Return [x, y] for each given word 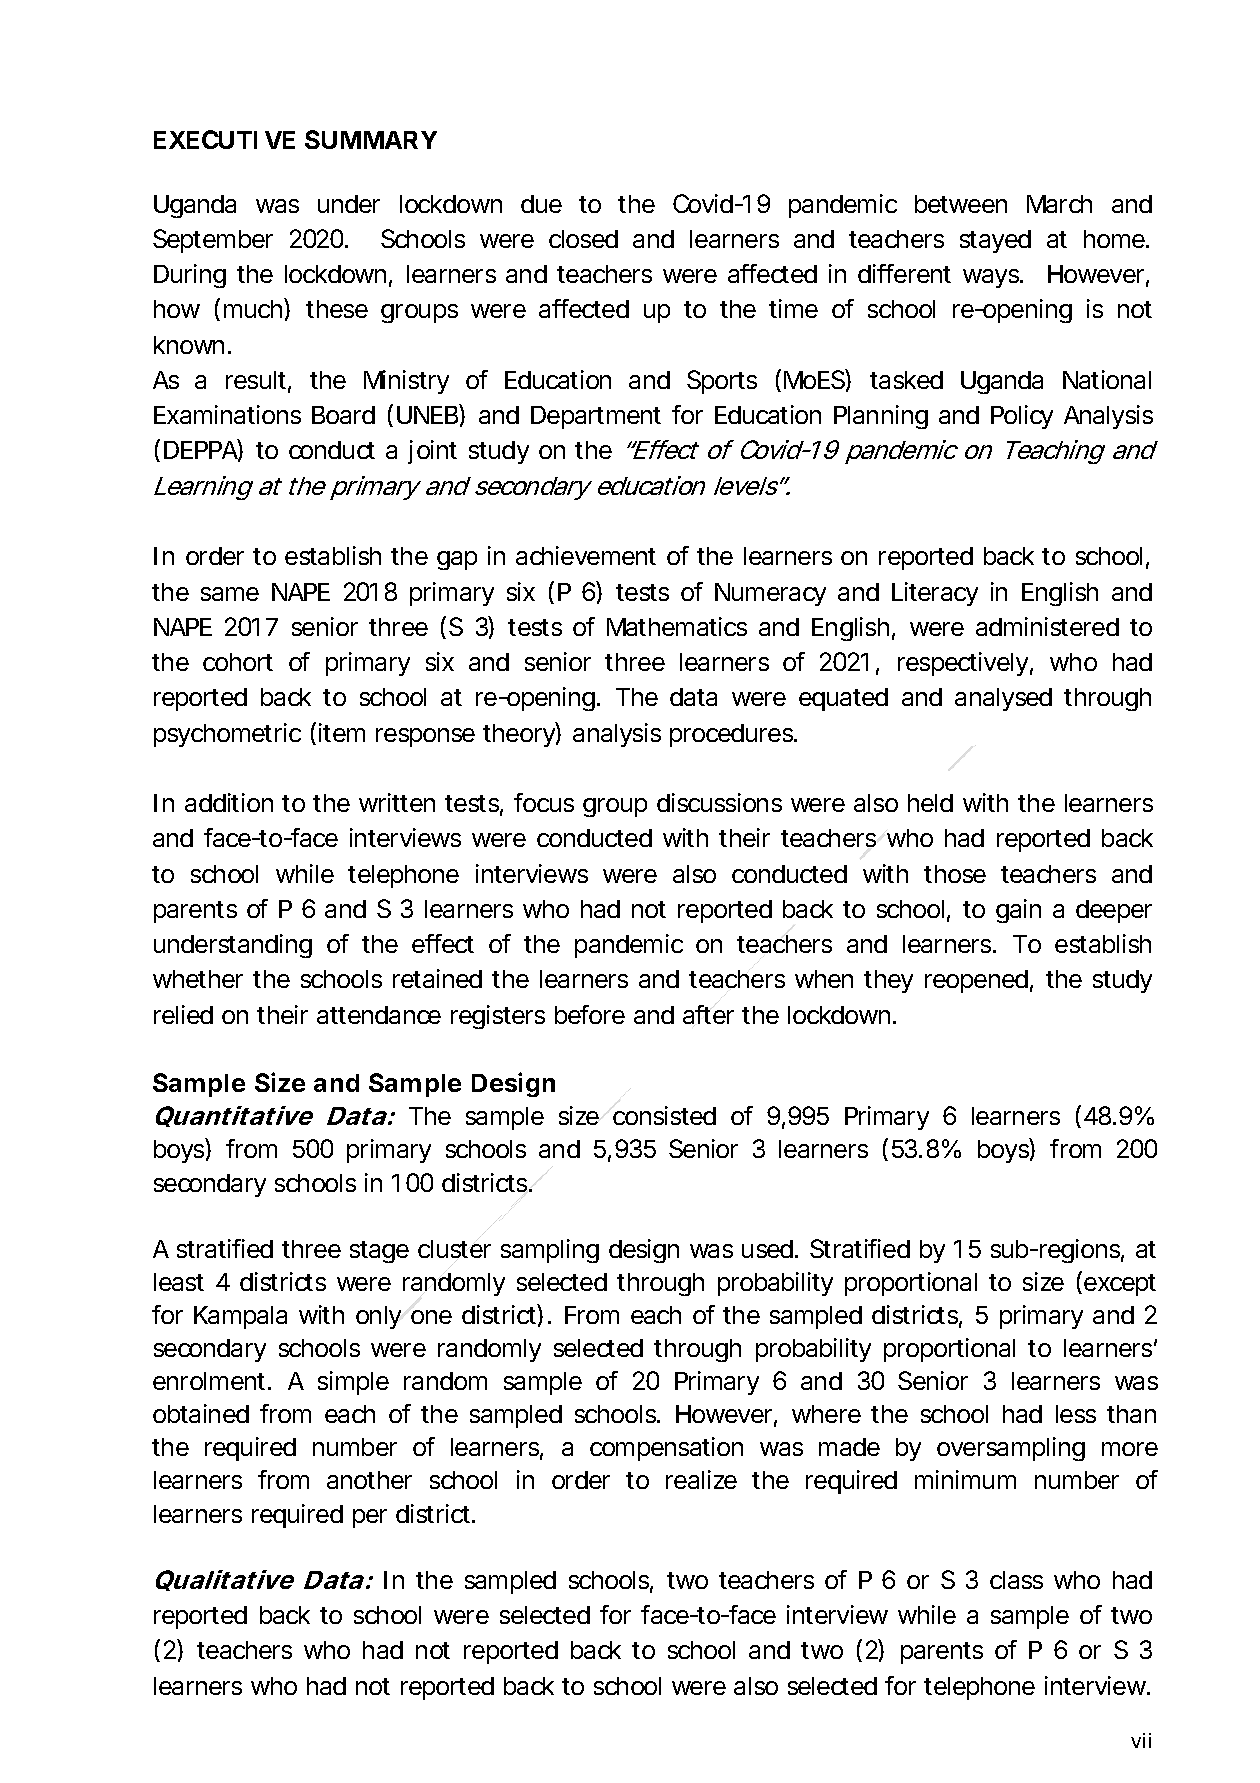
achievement [586, 555]
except [1120, 1285]
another [369, 1480]
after [708, 1014]
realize [701, 1479]
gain [1018, 911]
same [230, 594]
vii [1141, 1740]
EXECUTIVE [224, 139]
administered [1047, 626]
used [767, 1249]
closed [583, 239]
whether [198, 979]
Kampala [240, 1317]
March [1059, 204]
